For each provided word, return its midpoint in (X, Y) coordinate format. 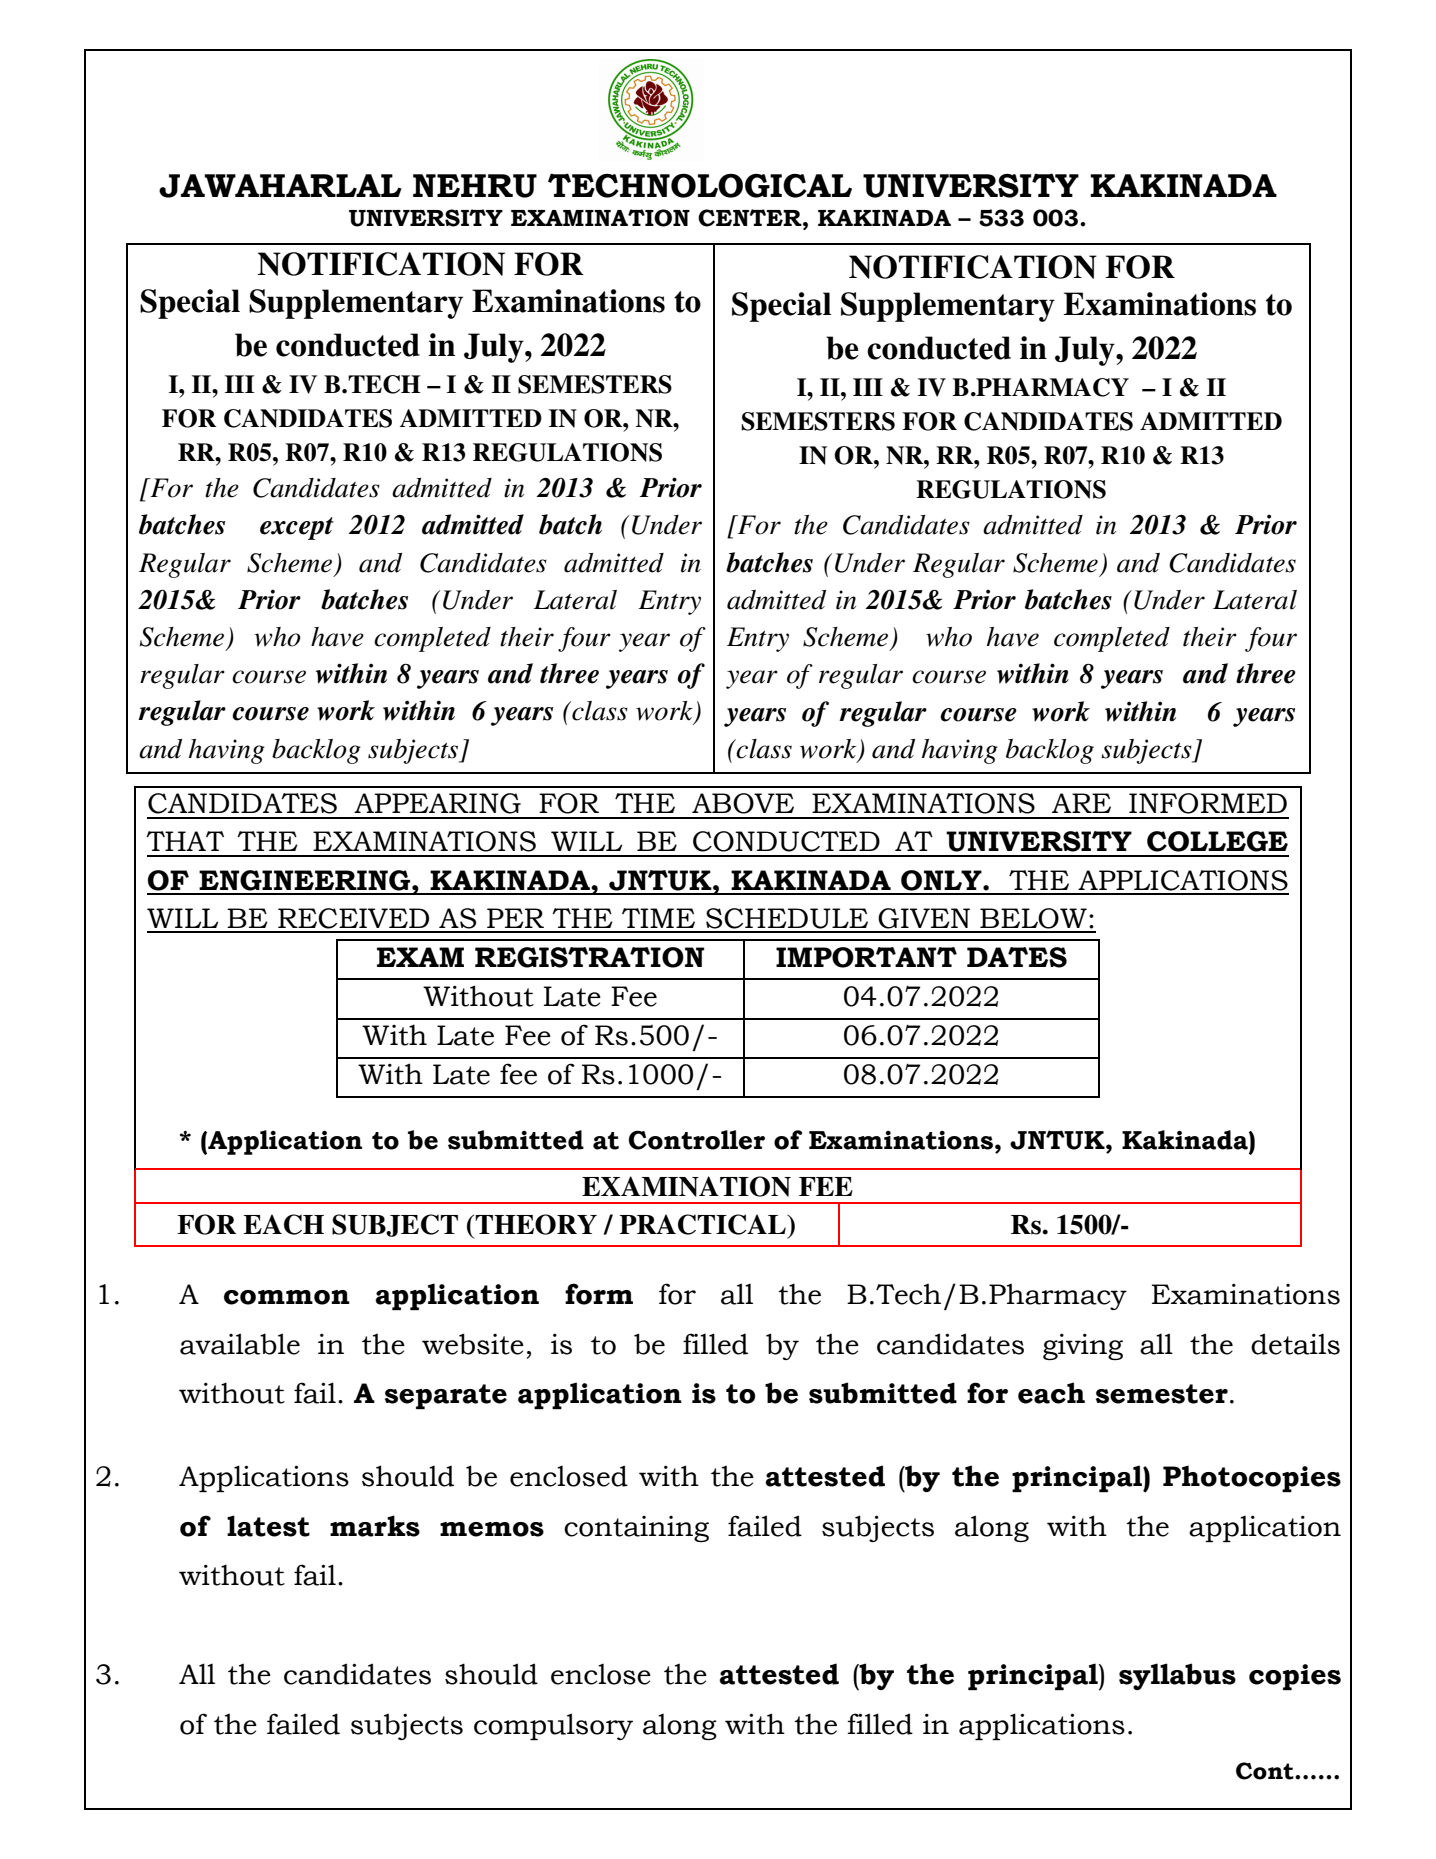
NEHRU (475, 186)
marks (375, 1526)
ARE (1081, 803)
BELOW (1033, 918)
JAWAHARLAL (280, 186)
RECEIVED (353, 918)
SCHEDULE (787, 918)
